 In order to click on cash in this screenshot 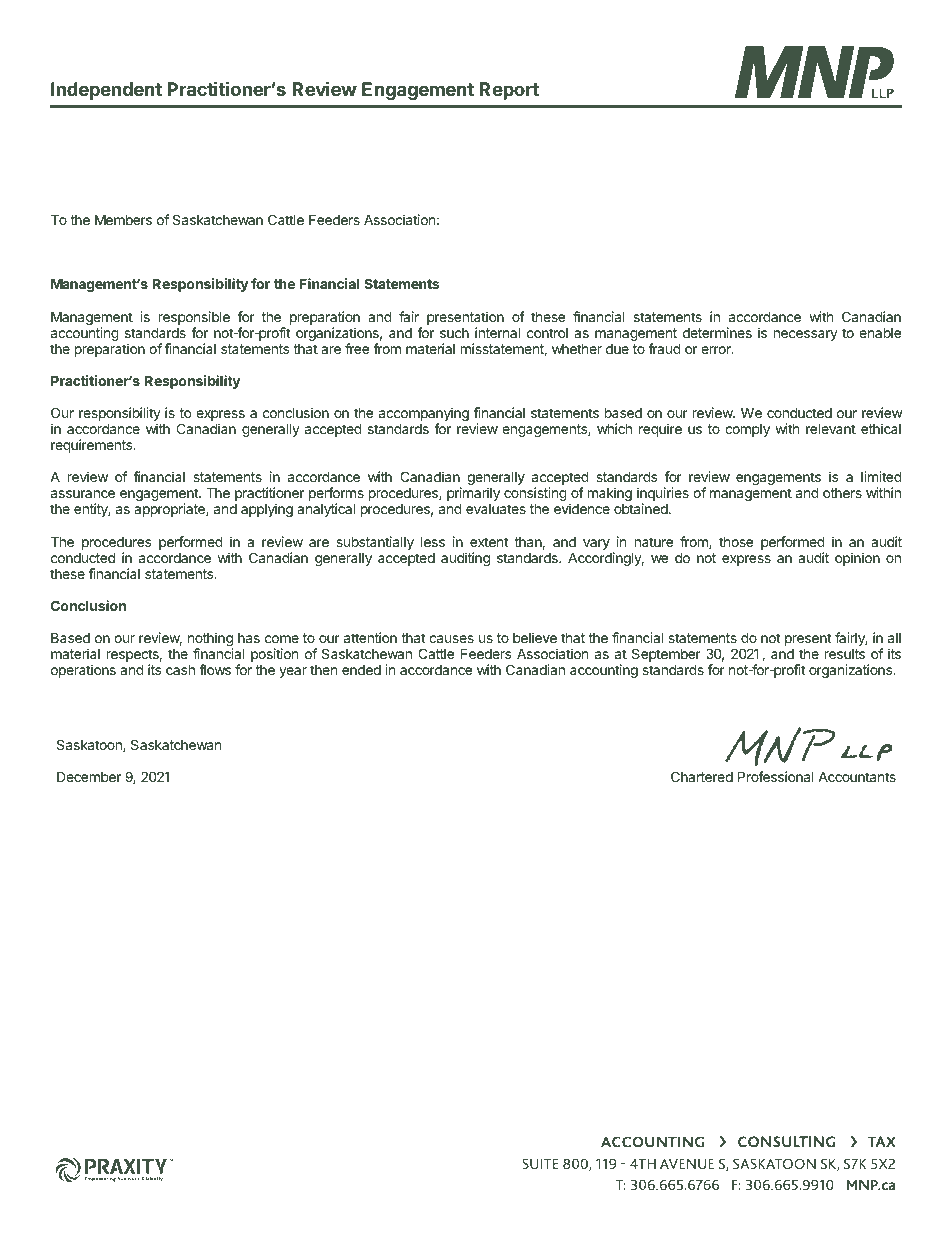, I will do `click(180, 669)`.
